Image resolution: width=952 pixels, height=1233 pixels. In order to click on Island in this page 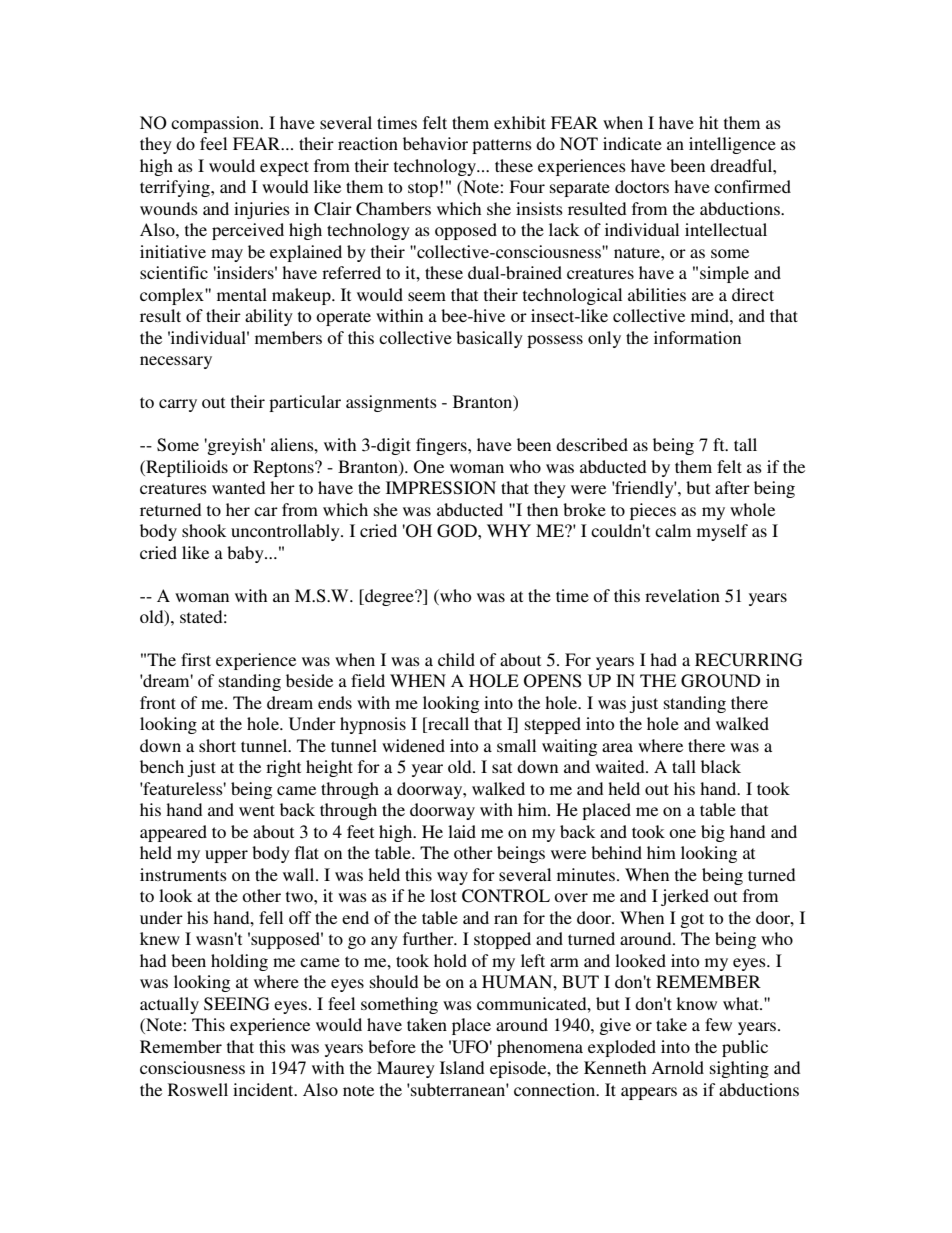, I will do `click(462, 1067)`.
